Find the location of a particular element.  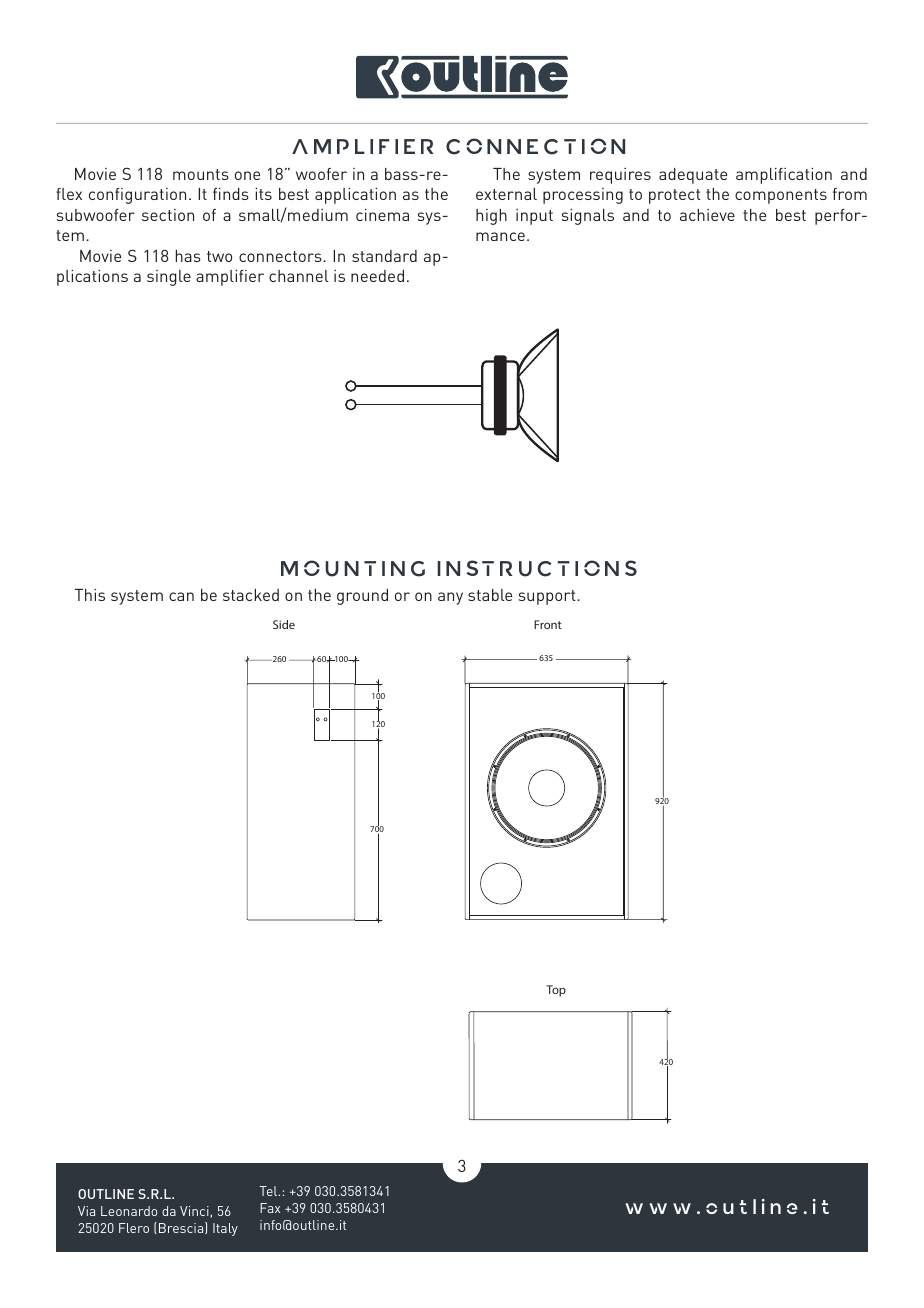

section is located at coordinates (168, 215).
